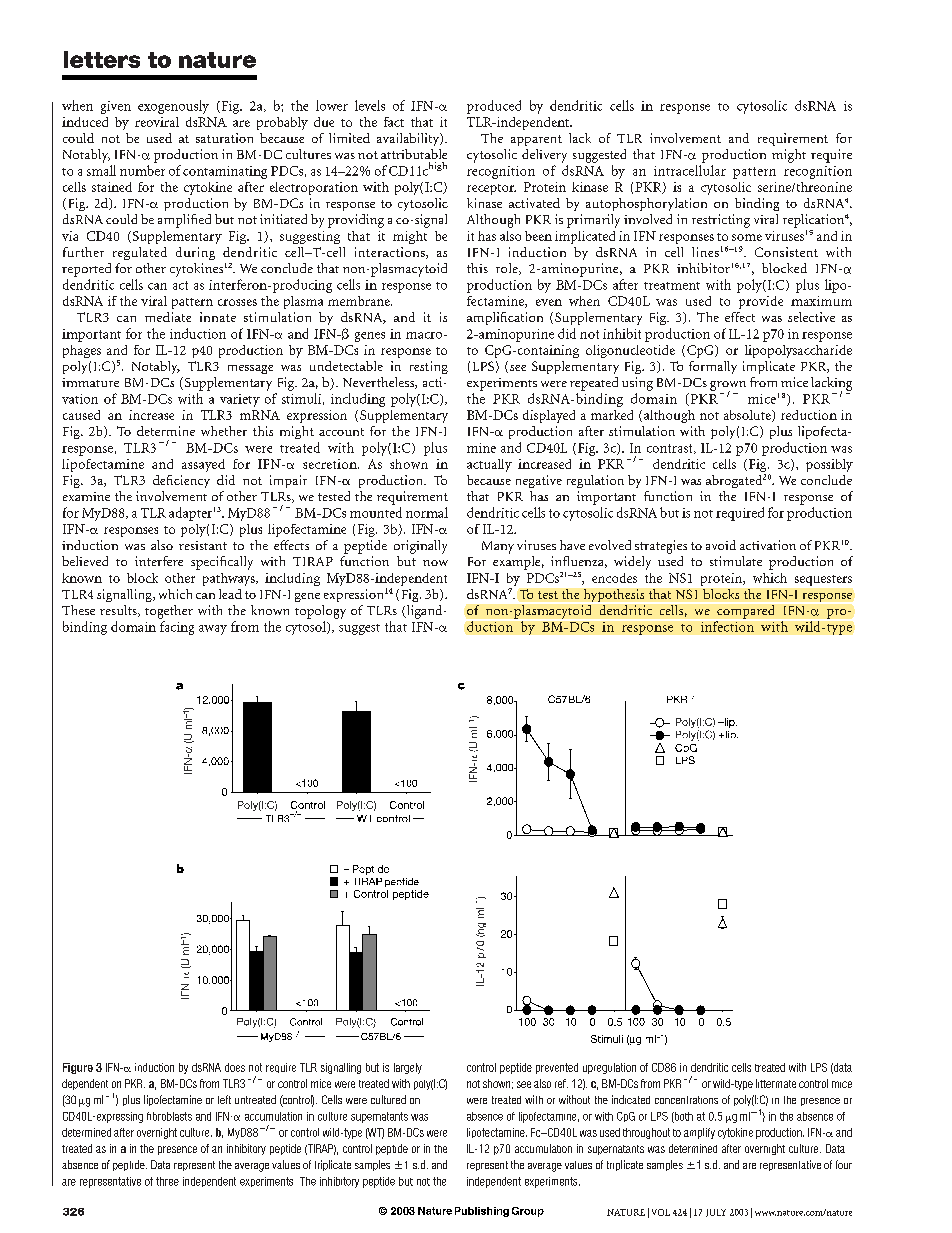 The height and width of the document is (1233, 952). Describe the element at coordinates (167, 1181) in the document. I see `three` at that location.
